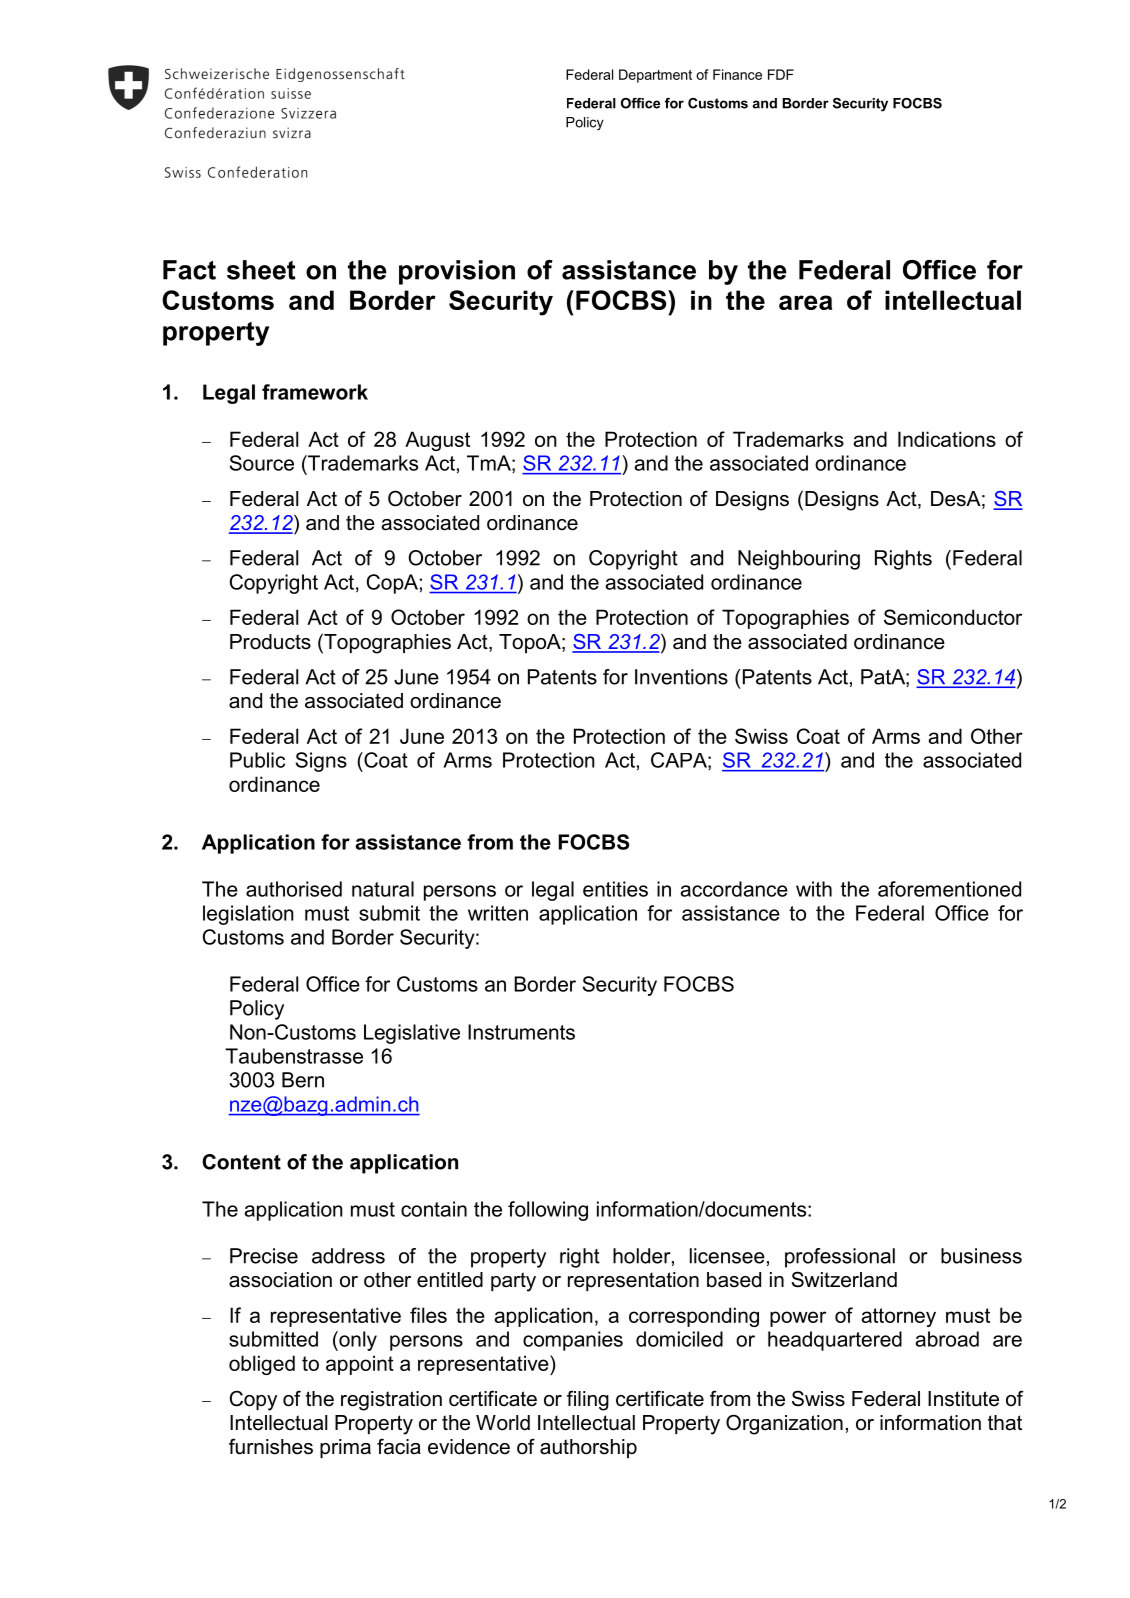 This document has width=1130, height=1598. I want to click on FDF, so click(781, 74).
